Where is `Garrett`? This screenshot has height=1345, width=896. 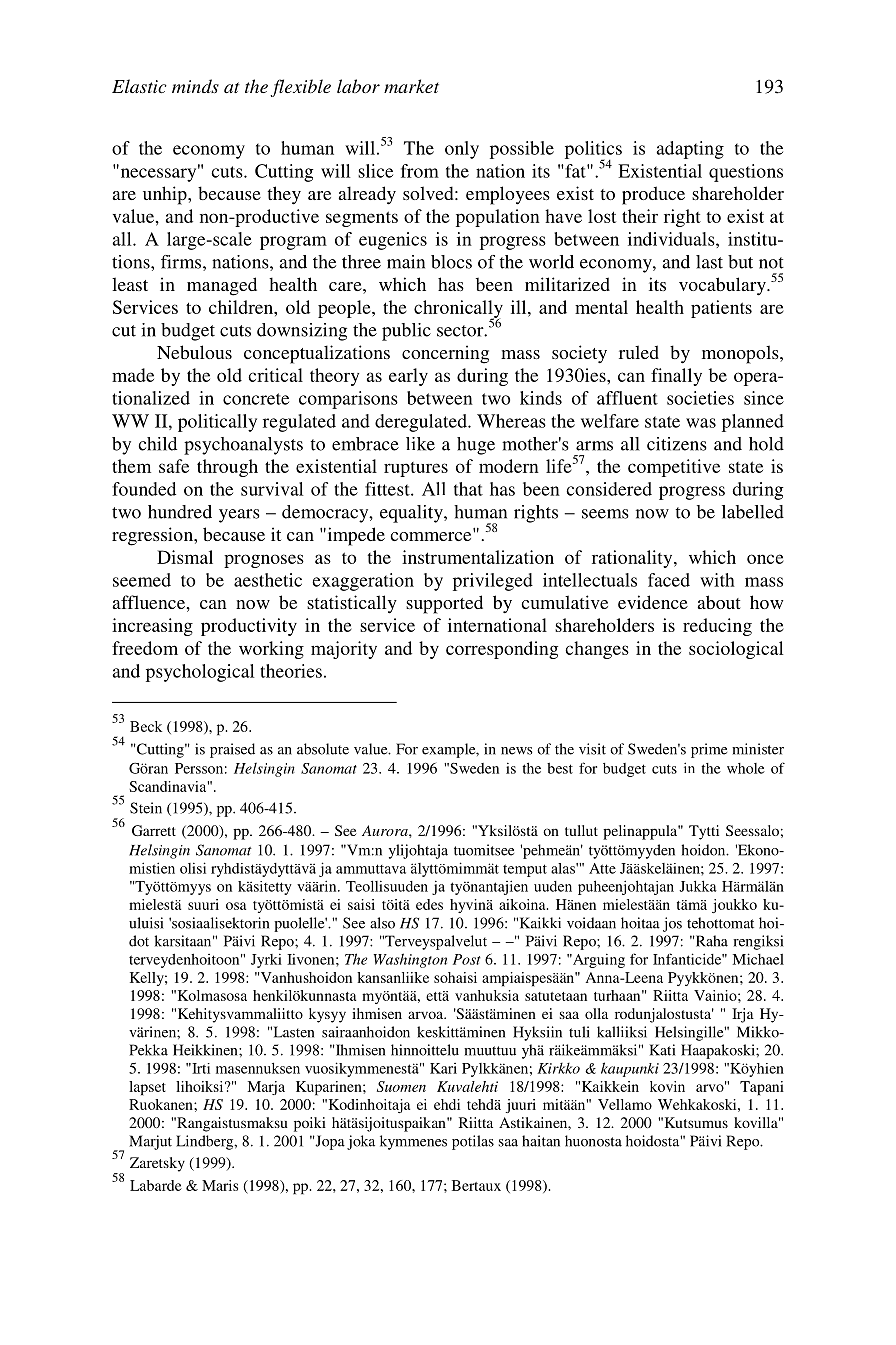 Garrett is located at coordinates (154, 830).
